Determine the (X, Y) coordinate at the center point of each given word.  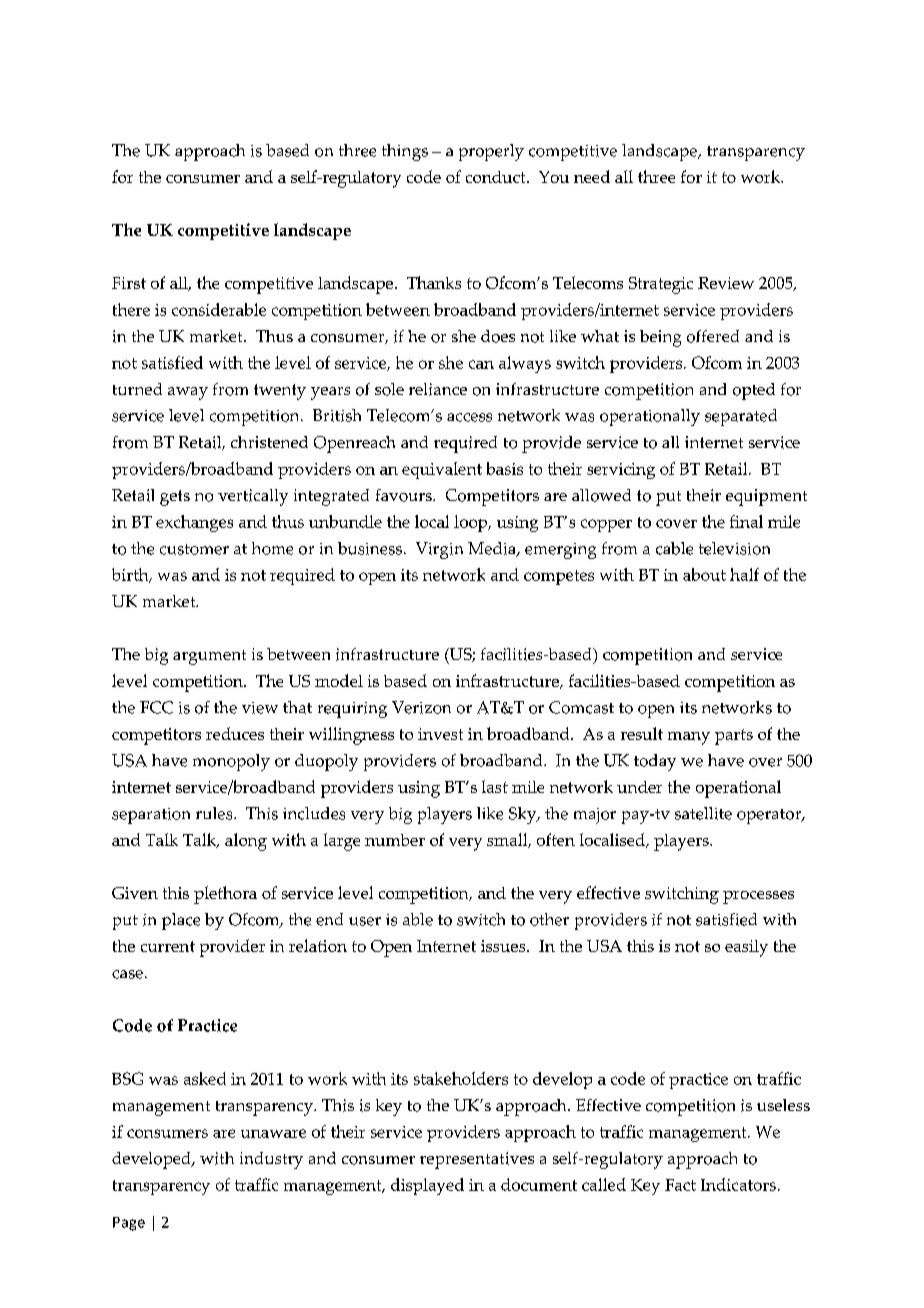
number (395, 840)
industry (271, 1160)
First (129, 283)
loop (472, 523)
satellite (703, 813)
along (246, 842)
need (592, 176)
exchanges (194, 523)
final (746, 521)
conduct (497, 177)
